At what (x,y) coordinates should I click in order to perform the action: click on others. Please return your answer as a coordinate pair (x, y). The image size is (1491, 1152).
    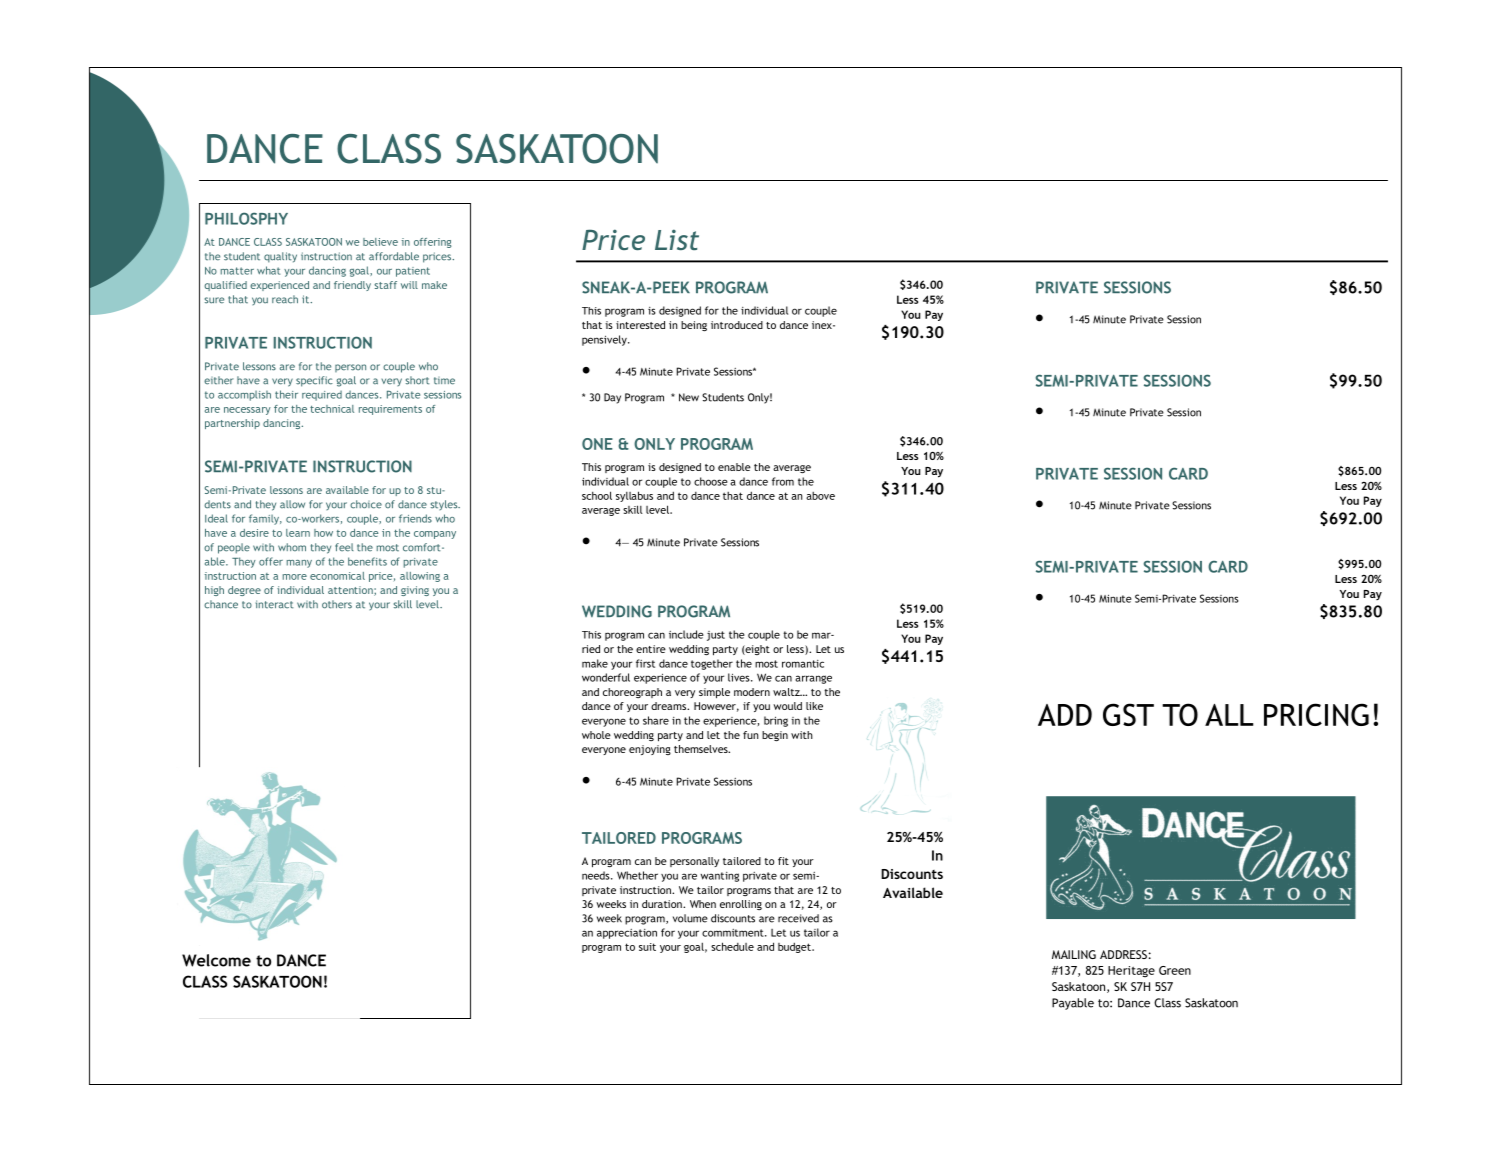
    Looking at the image, I should click on (337, 604).
